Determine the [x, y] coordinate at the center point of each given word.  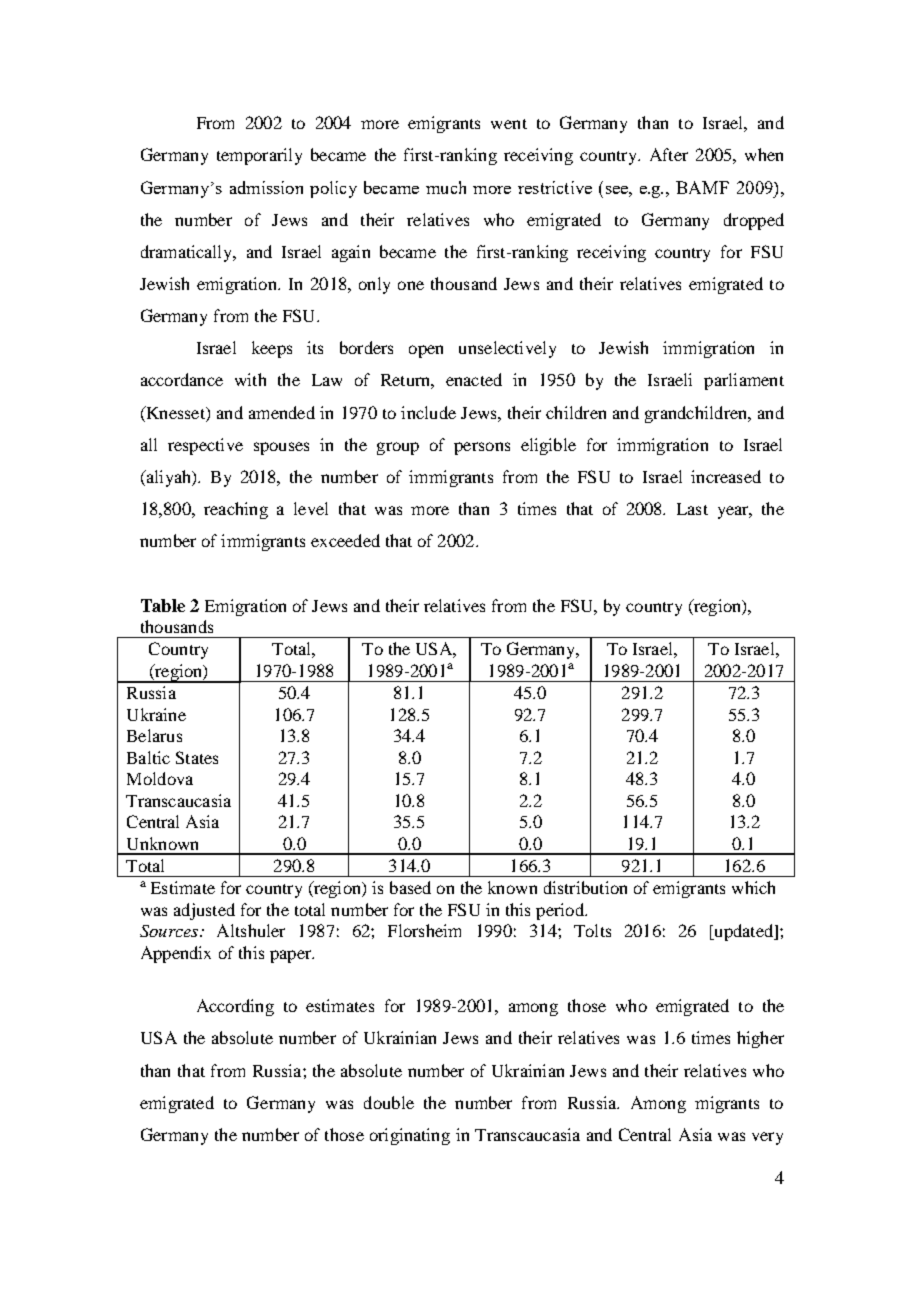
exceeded [345, 540]
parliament [744, 381]
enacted [474, 379]
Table [163, 605]
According [235, 1007]
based [410, 887]
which [753, 887]
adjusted [204, 911]
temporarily [259, 156]
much [446, 187]
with [250, 379]
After [669, 154]
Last [692, 509]
